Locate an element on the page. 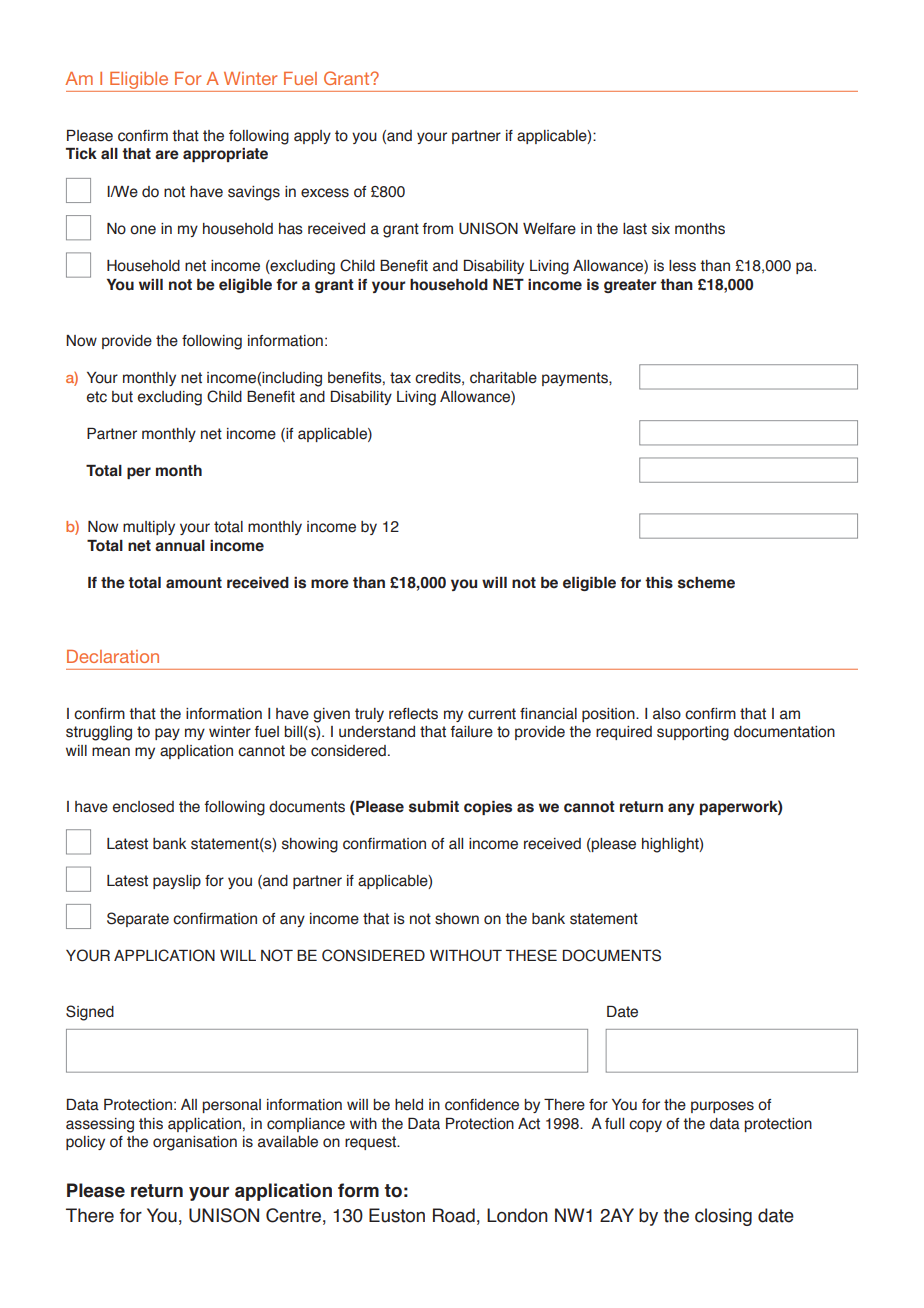  more is located at coordinates (330, 584).
